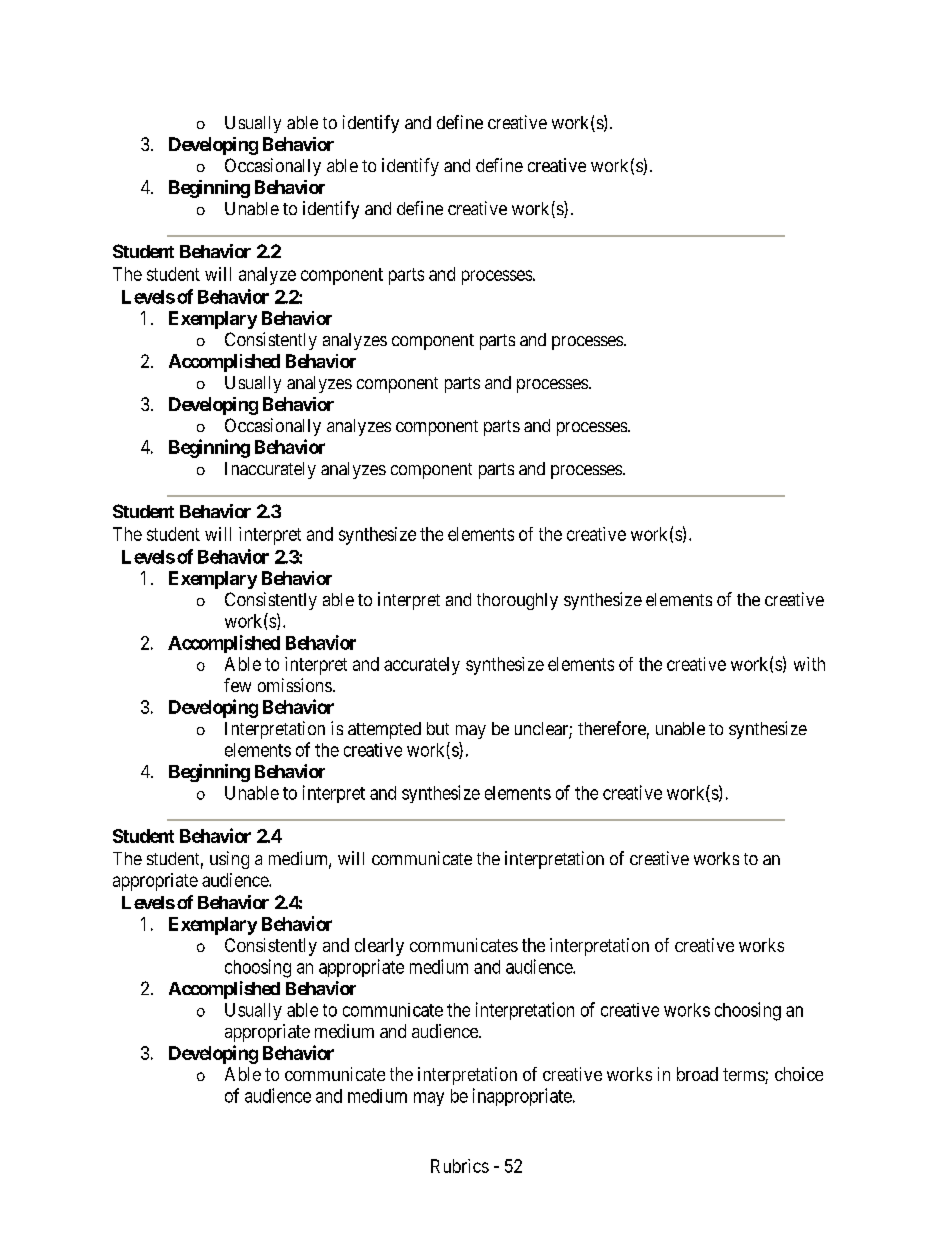 This page has height=1233, width=952. Describe the element at coordinates (697, 1074) in the page. I see `broad` at that location.
